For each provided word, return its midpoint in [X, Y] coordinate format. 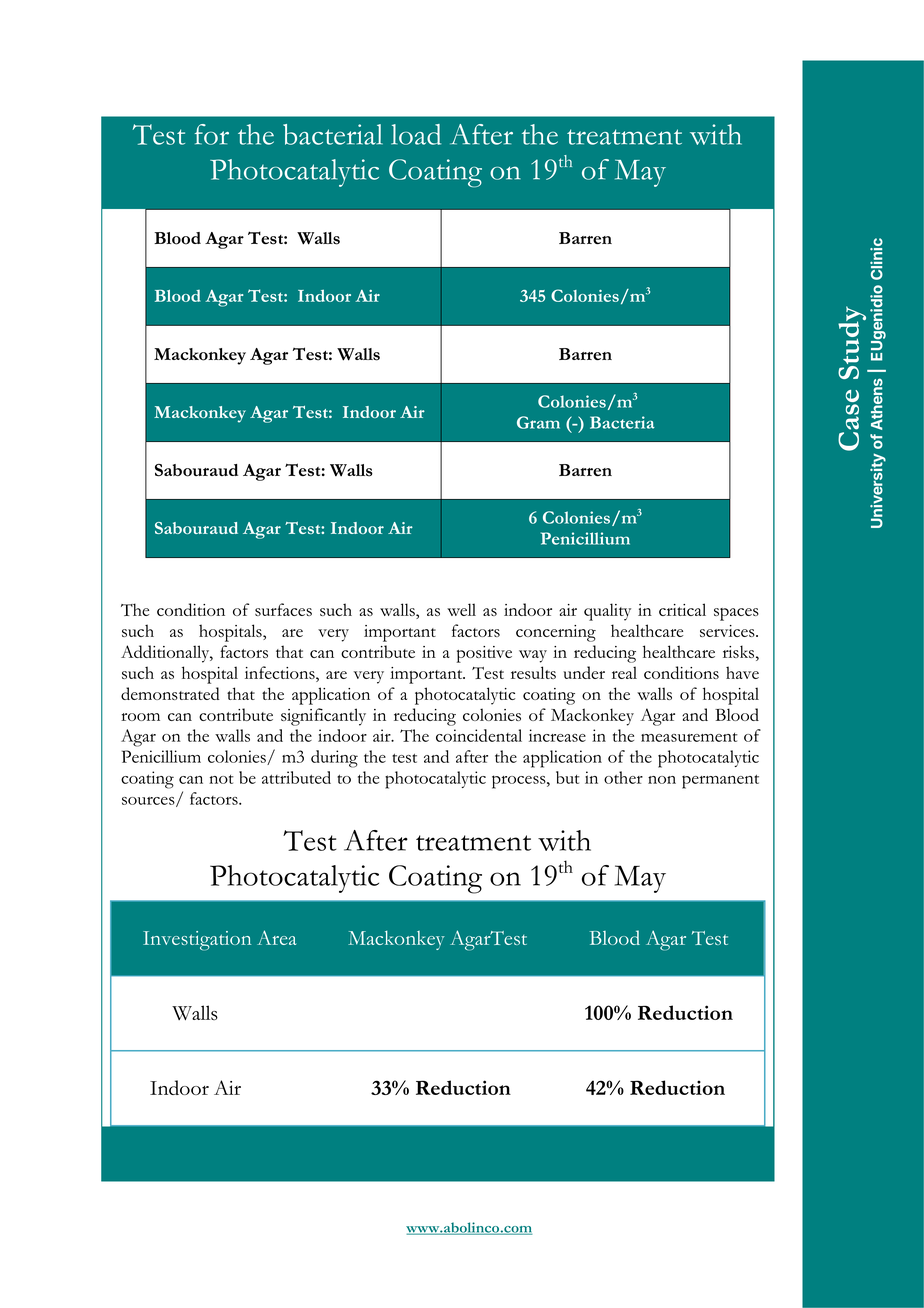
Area [276, 937]
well [461, 609]
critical [682, 609]
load [416, 134]
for [212, 134]
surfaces [283, 609]
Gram [538, 422]
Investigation [197, 941]
